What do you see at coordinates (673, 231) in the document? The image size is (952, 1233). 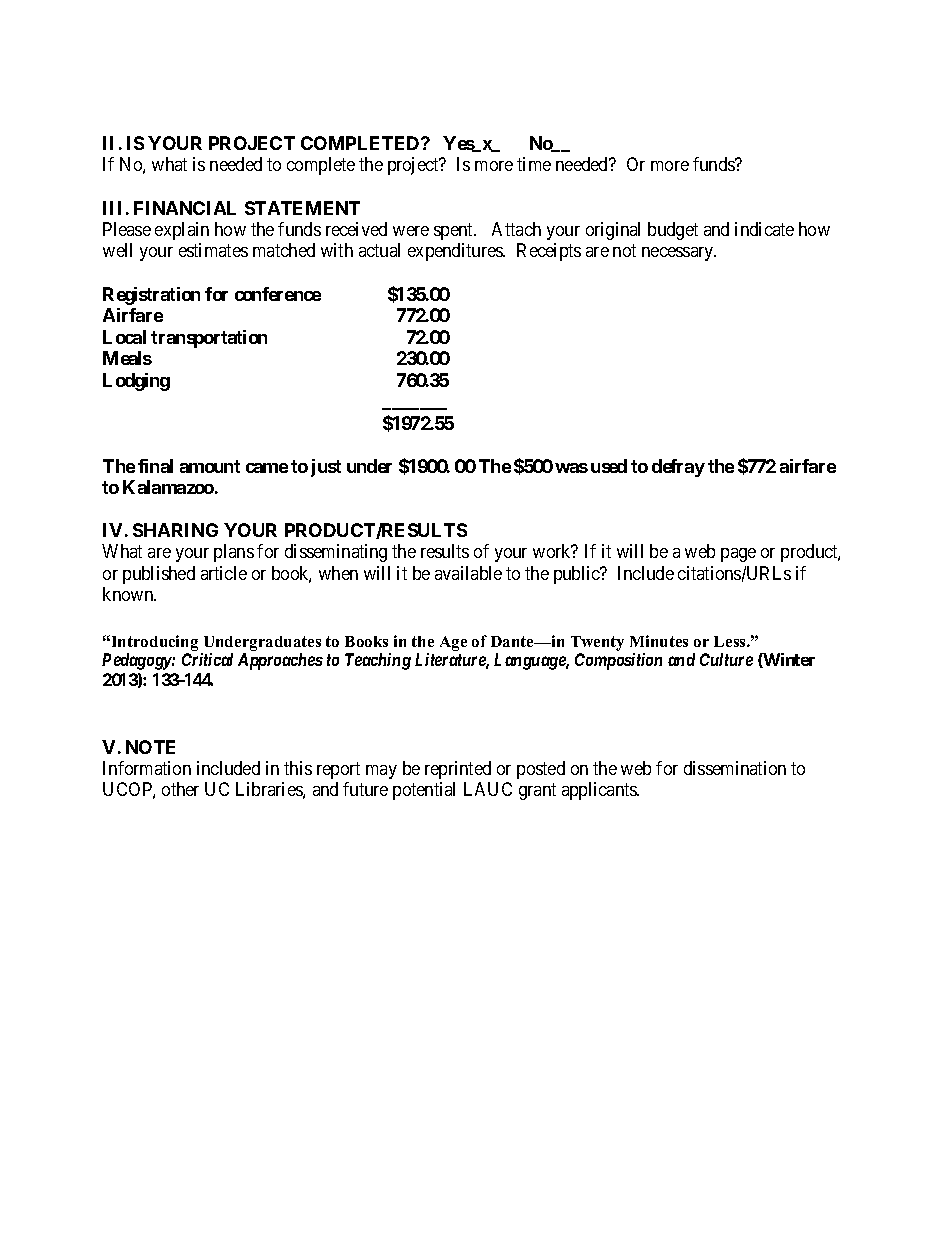 I see `budget` at bounding box center [673, 231].
